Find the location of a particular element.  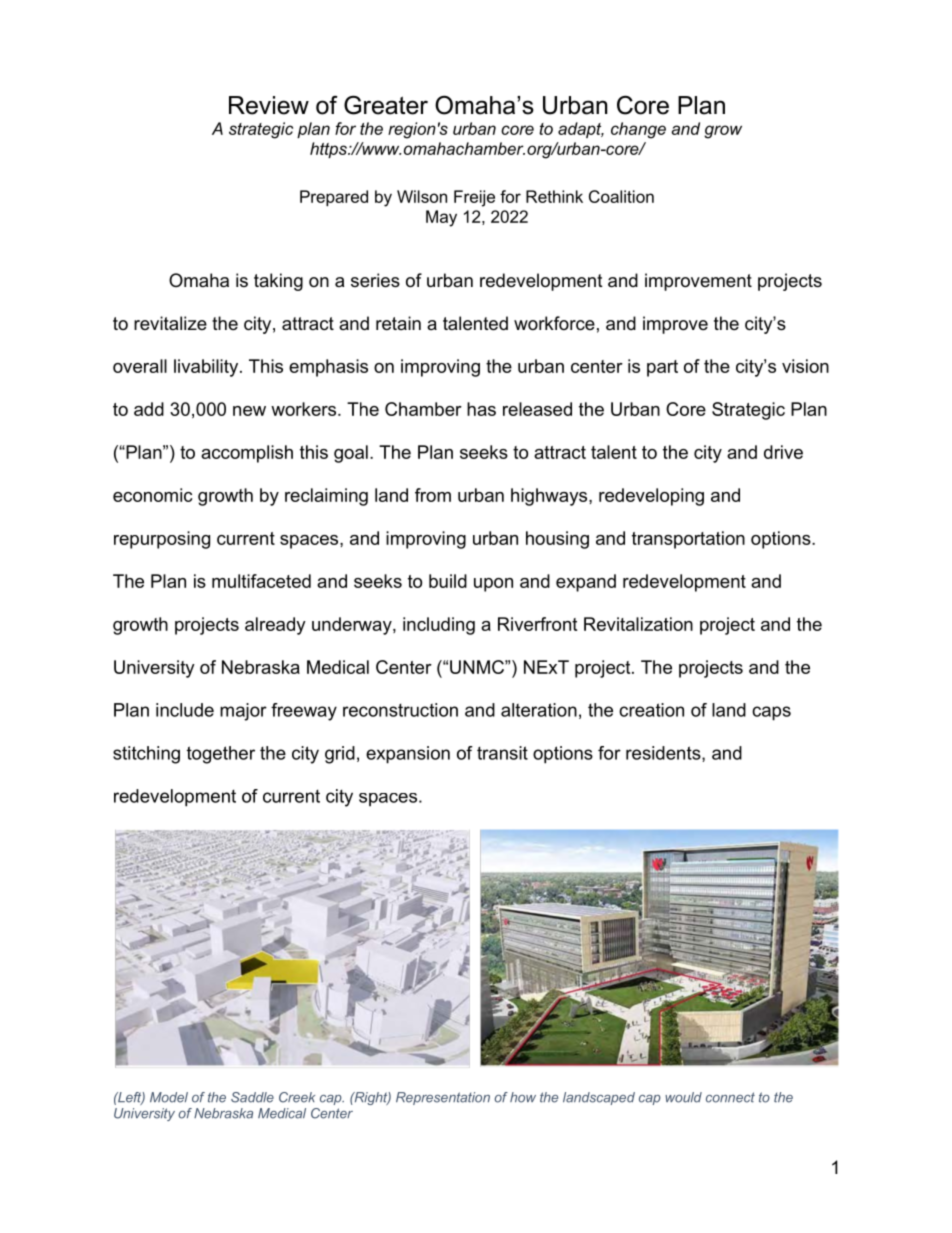

upon is located at coordinates (493, 585).
